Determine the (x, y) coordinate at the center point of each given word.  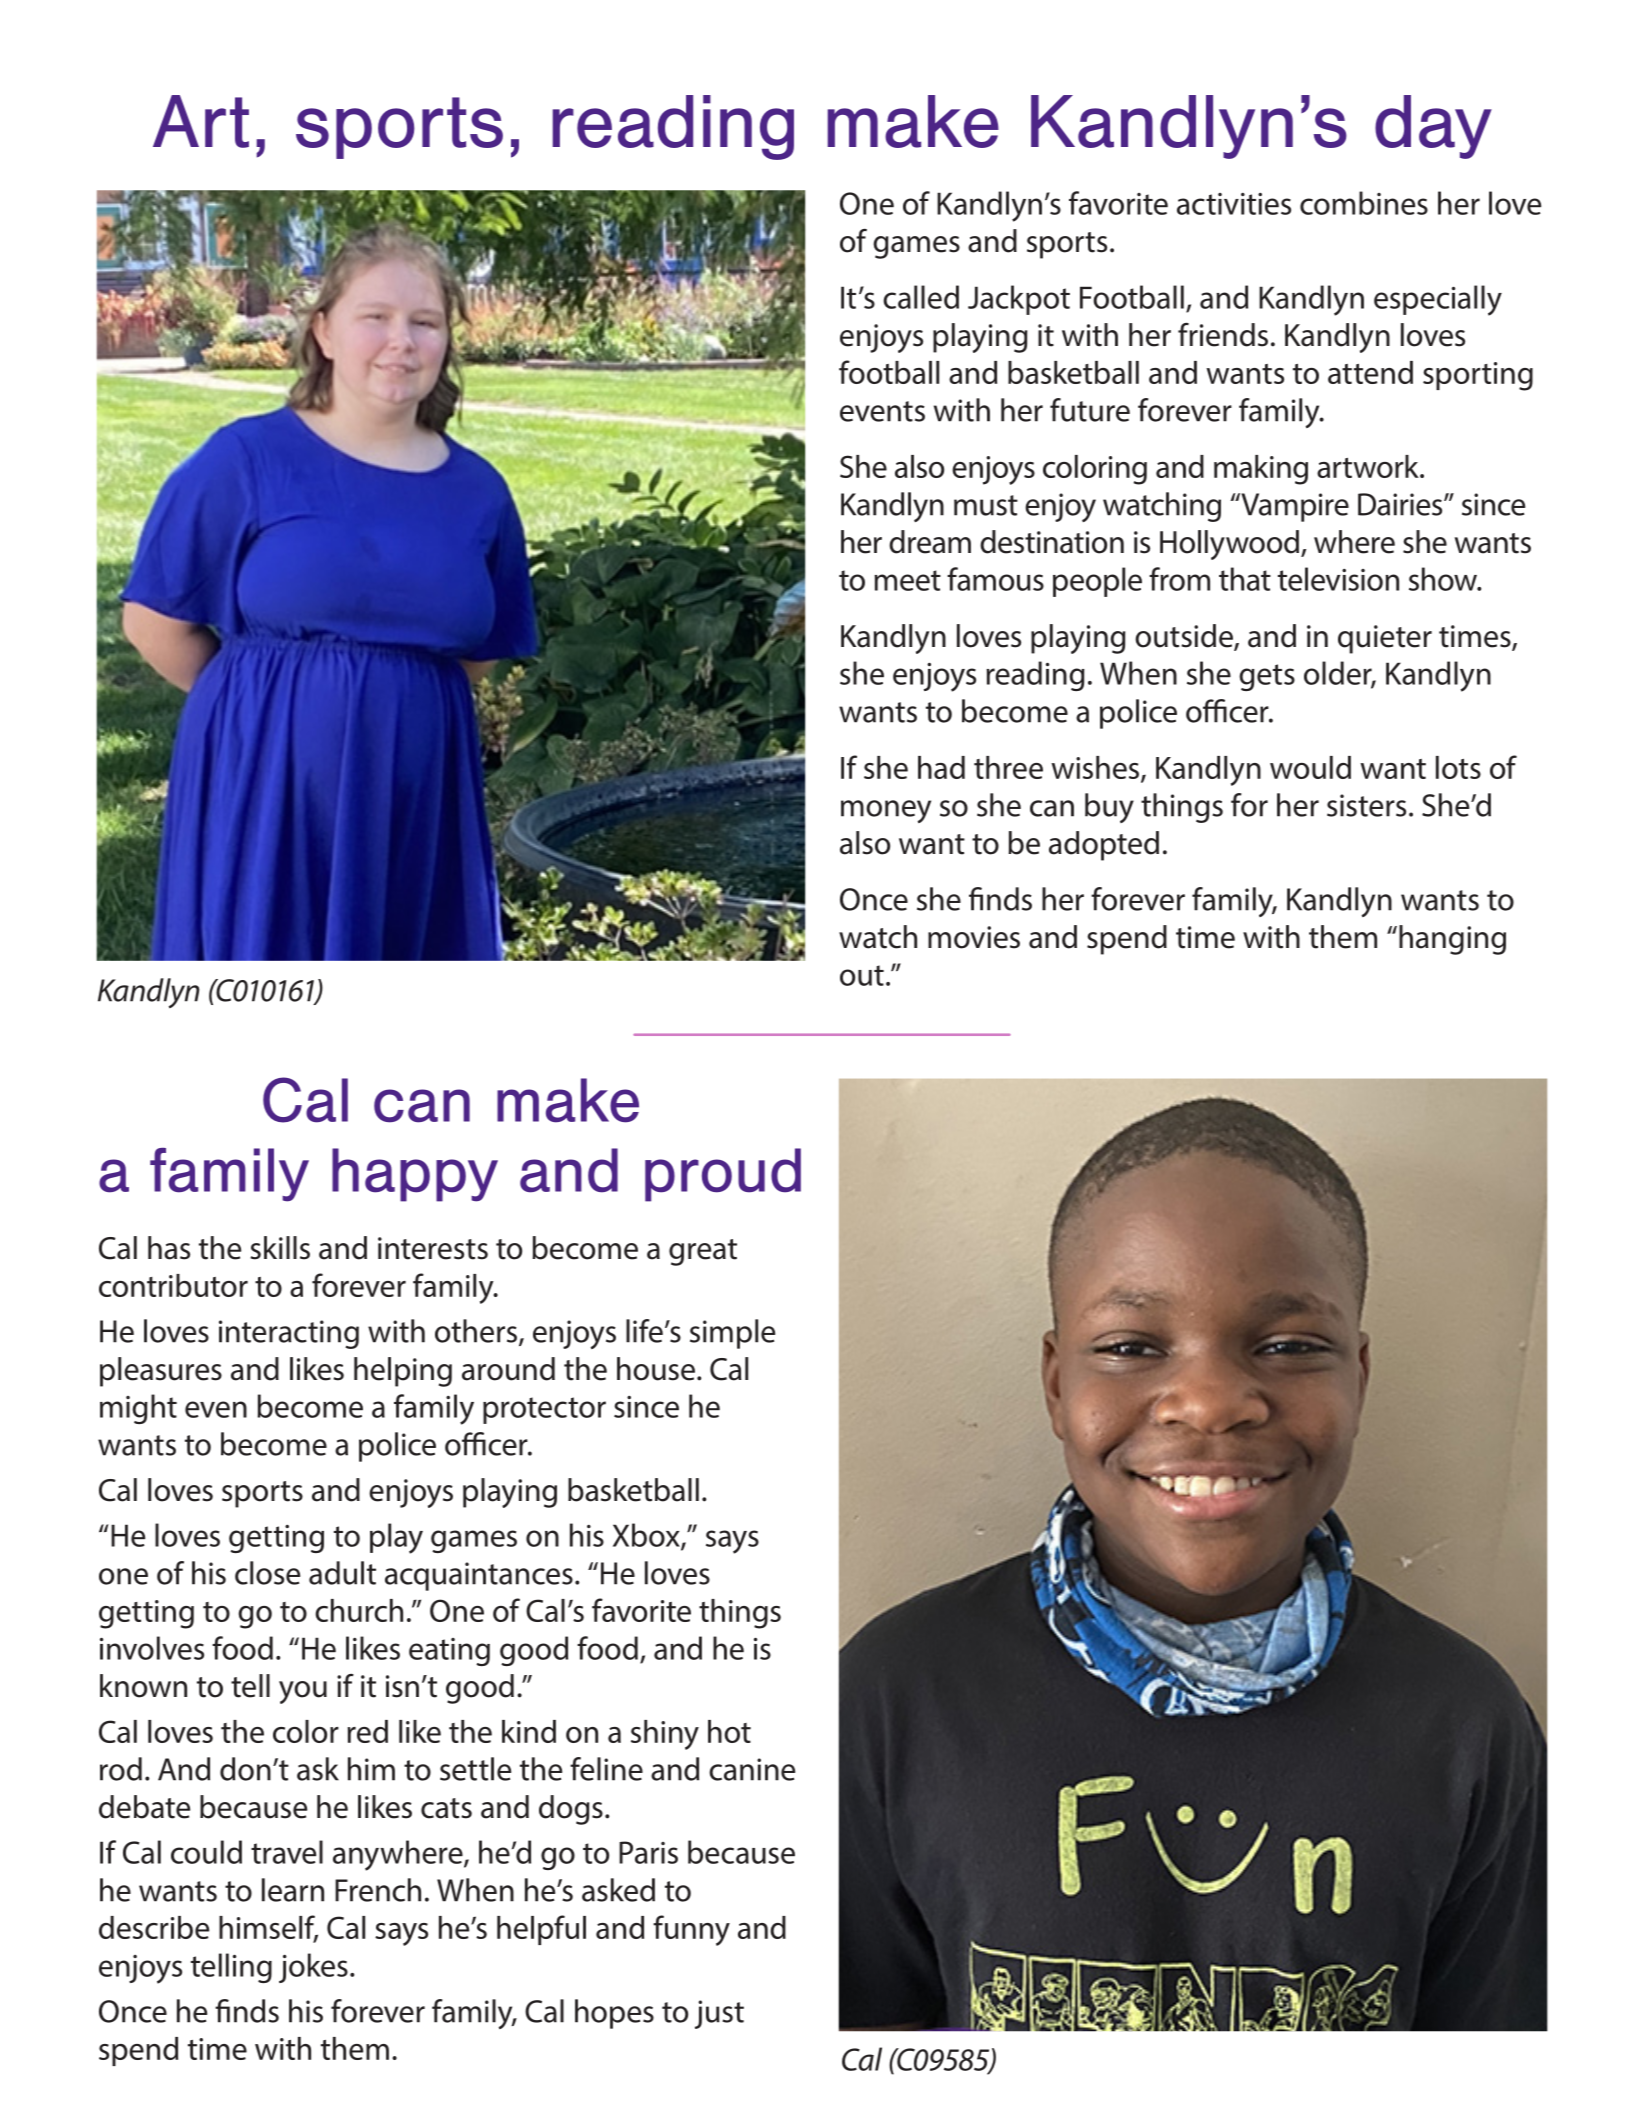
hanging (1452, 940)
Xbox (647, 1536)
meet (907, 580)
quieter (1385, 639)
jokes (313, 1968)
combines (1364, 203)
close (267, 1573)
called (921, 297)
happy (415, 1175)
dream (930, 542)
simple (732, 1334)
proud (723, 1175)
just (719, 2014)
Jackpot (1019, 300)
